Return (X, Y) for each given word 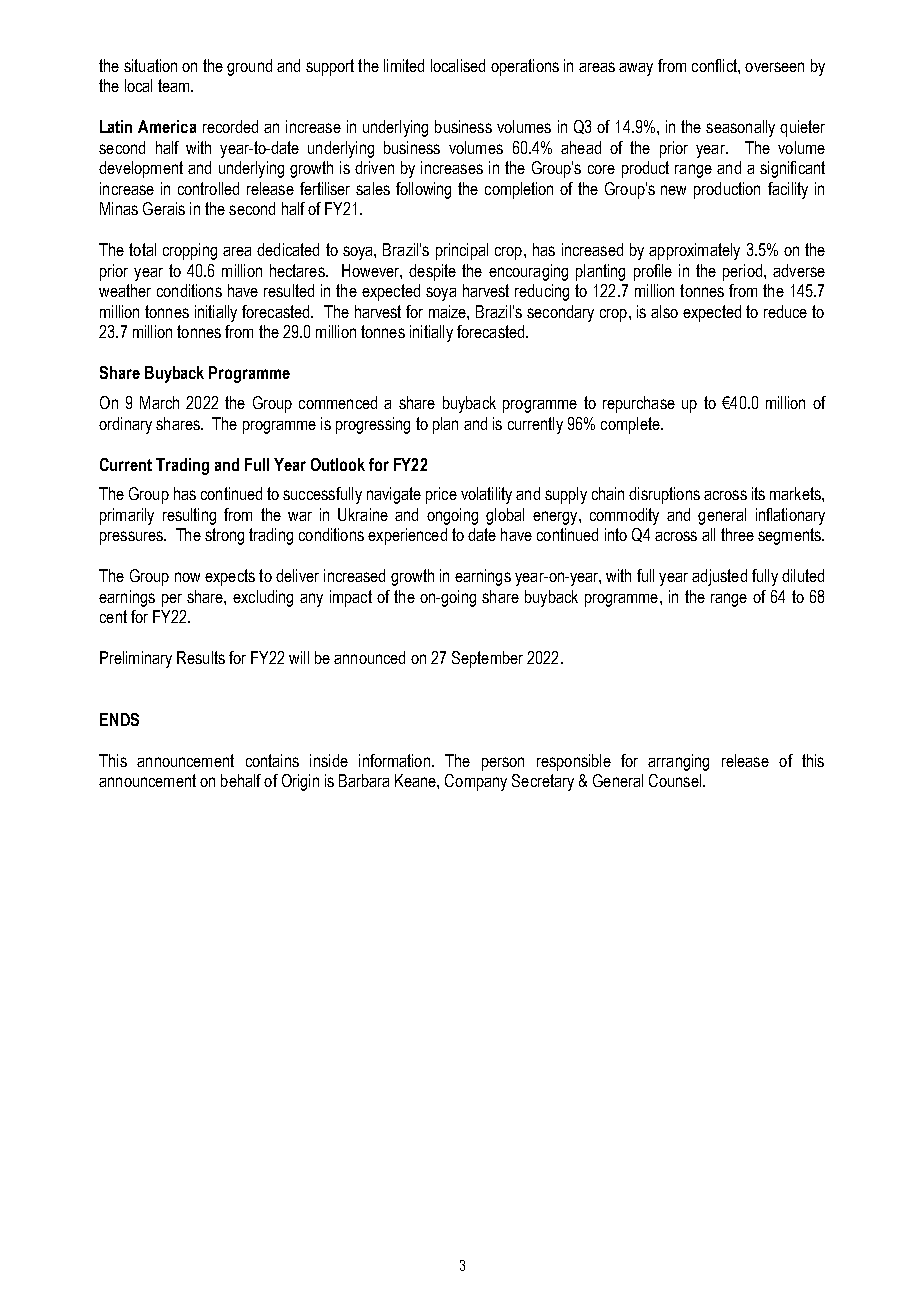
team (175, 85)
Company (476, 782)
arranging (678, 762)
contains (272, 760)
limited (404, 65)
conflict (715, 65)
